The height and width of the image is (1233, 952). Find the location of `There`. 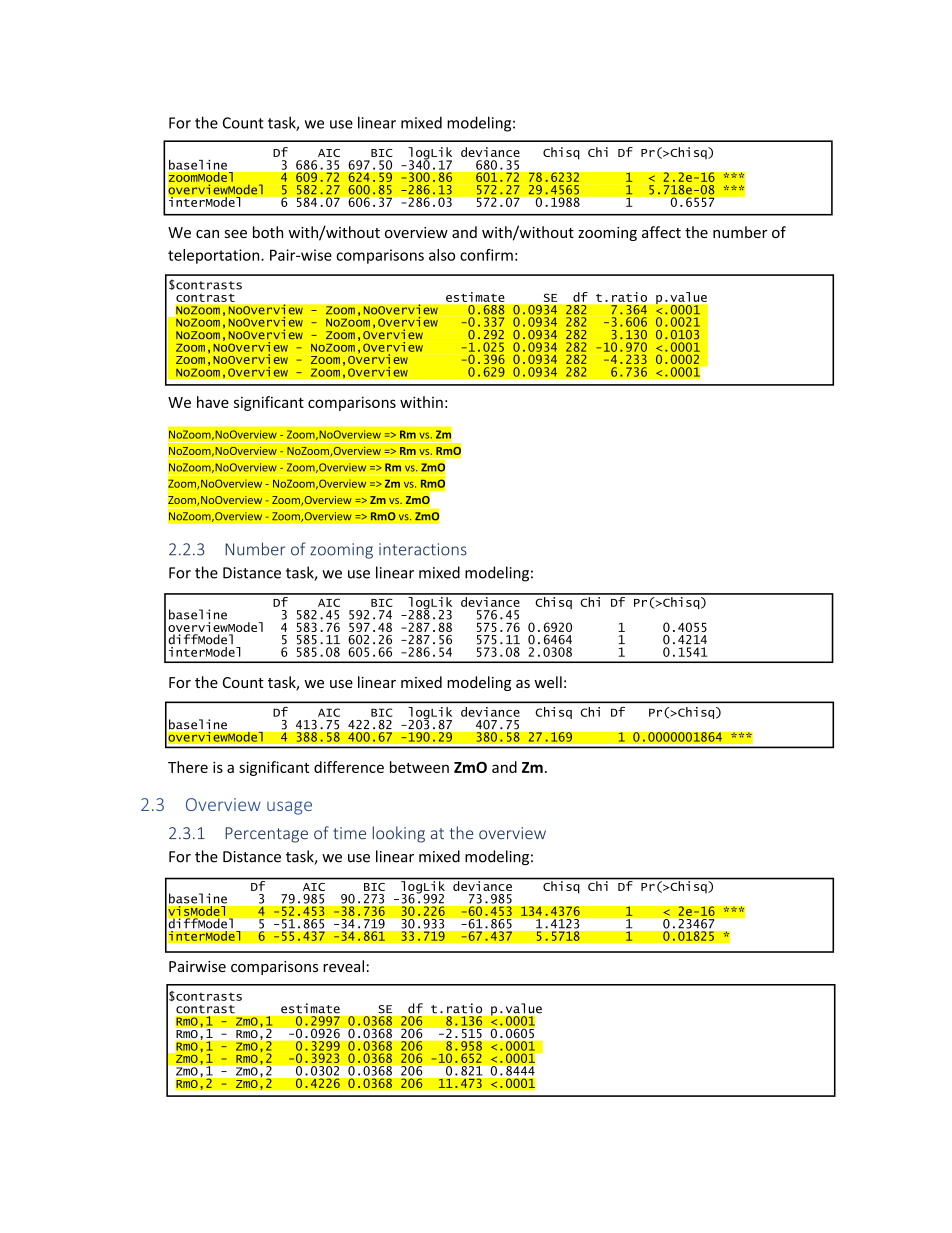

There is located at coordinates (188, 767).
